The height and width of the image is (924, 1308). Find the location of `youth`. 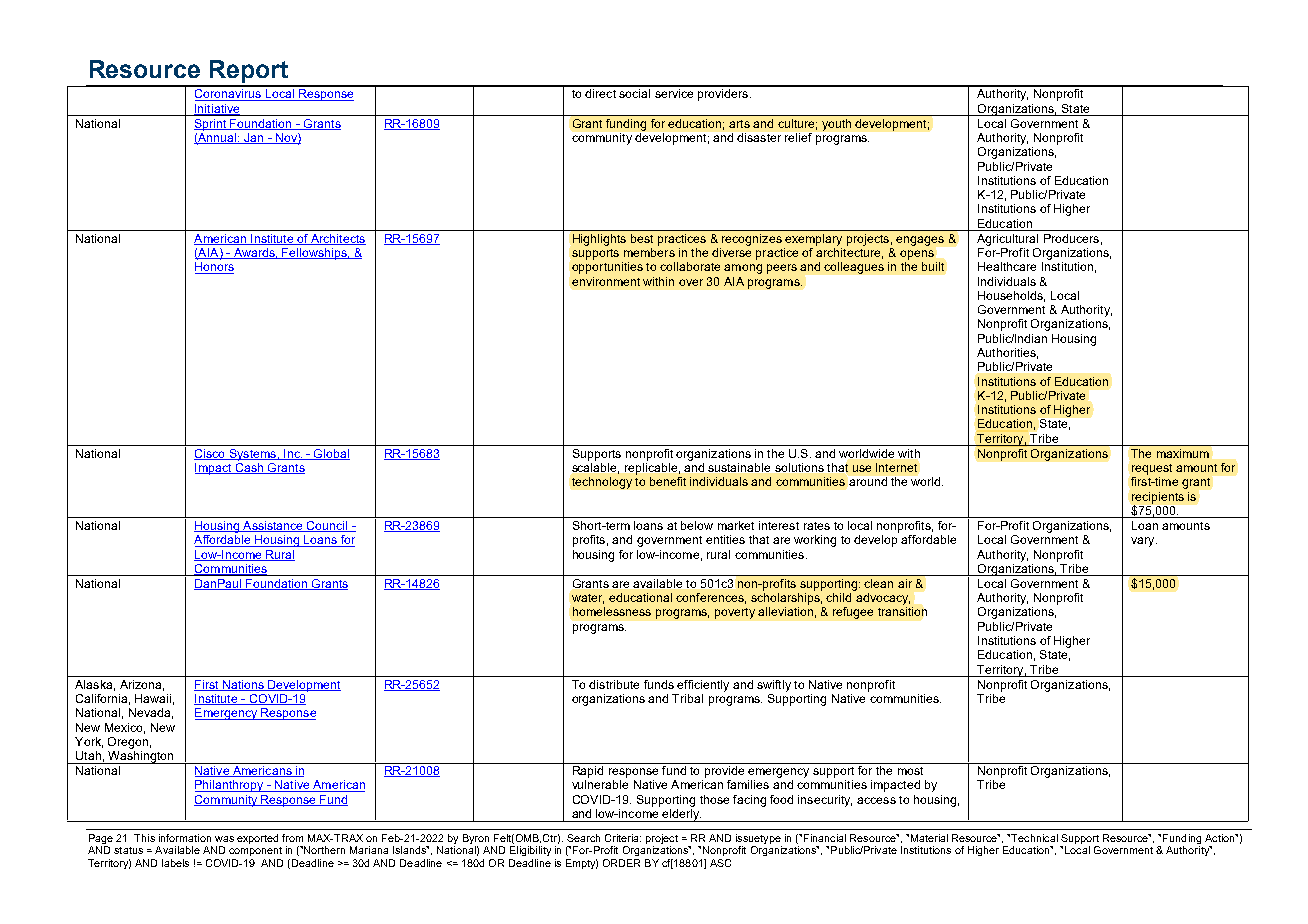

youth is located at coordinates (836, 125).
